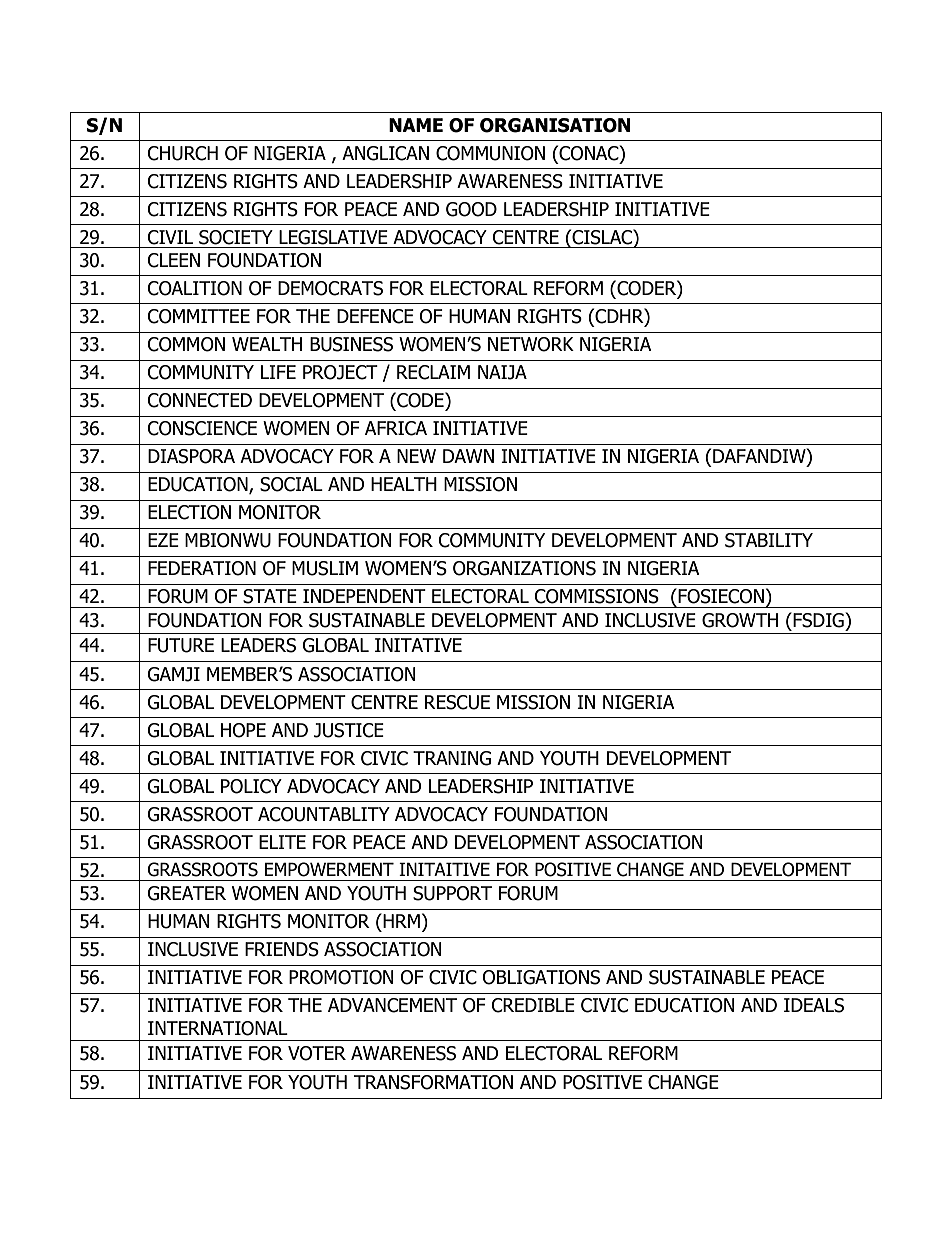 This document has height=1233, width=952. I want to click on ORGANIZATIONS, so click(524, 568).
